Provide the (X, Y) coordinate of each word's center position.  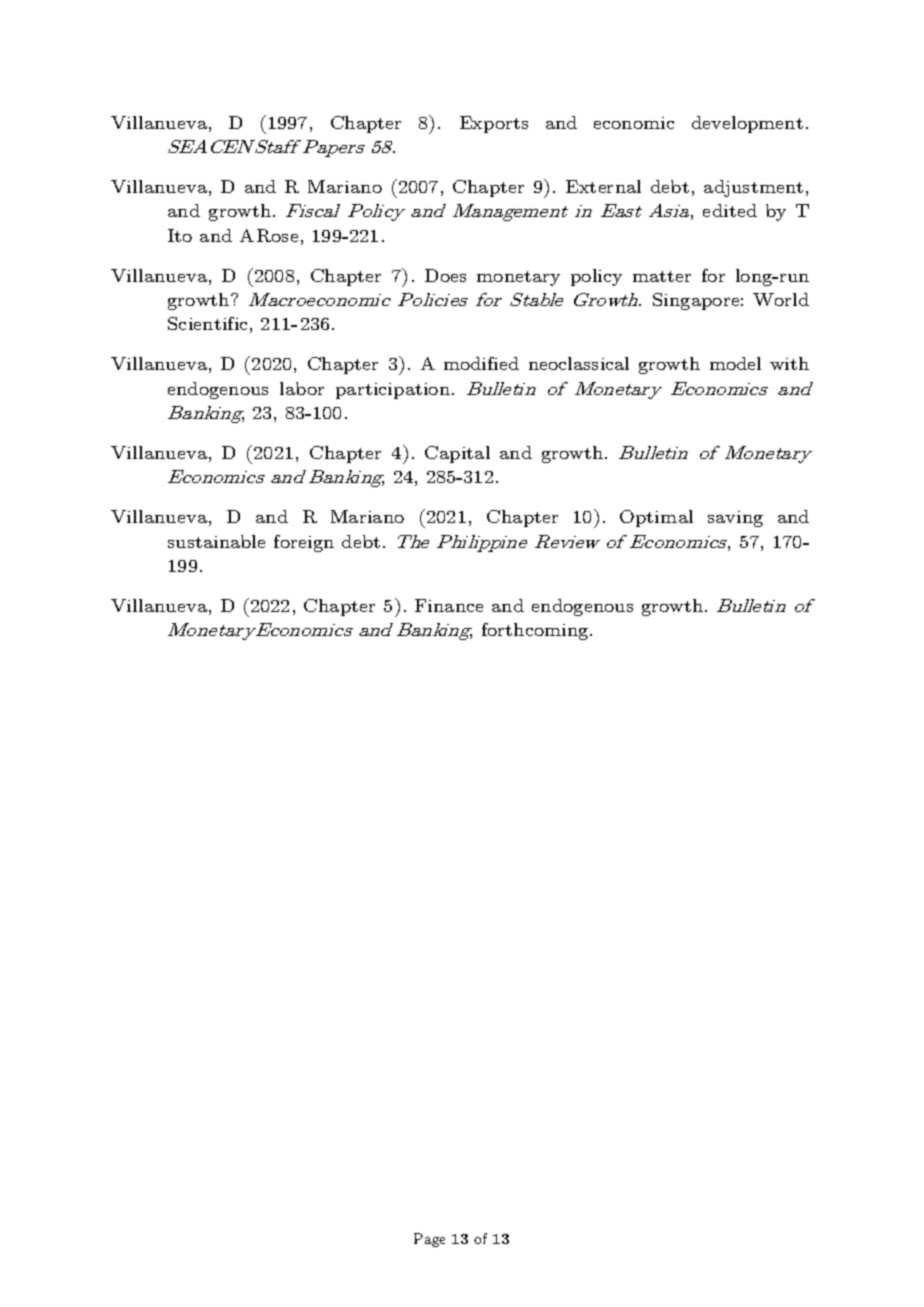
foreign (304, 543)
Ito (180, 235)
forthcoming (536, 631)
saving (735, 519)
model (735, 363)
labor (302, 388)
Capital (457, 454)
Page (429, 1240)
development (747, 124)
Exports (494, 124)
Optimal (656, 518)
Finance (449, 605)
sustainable (216, 541)
